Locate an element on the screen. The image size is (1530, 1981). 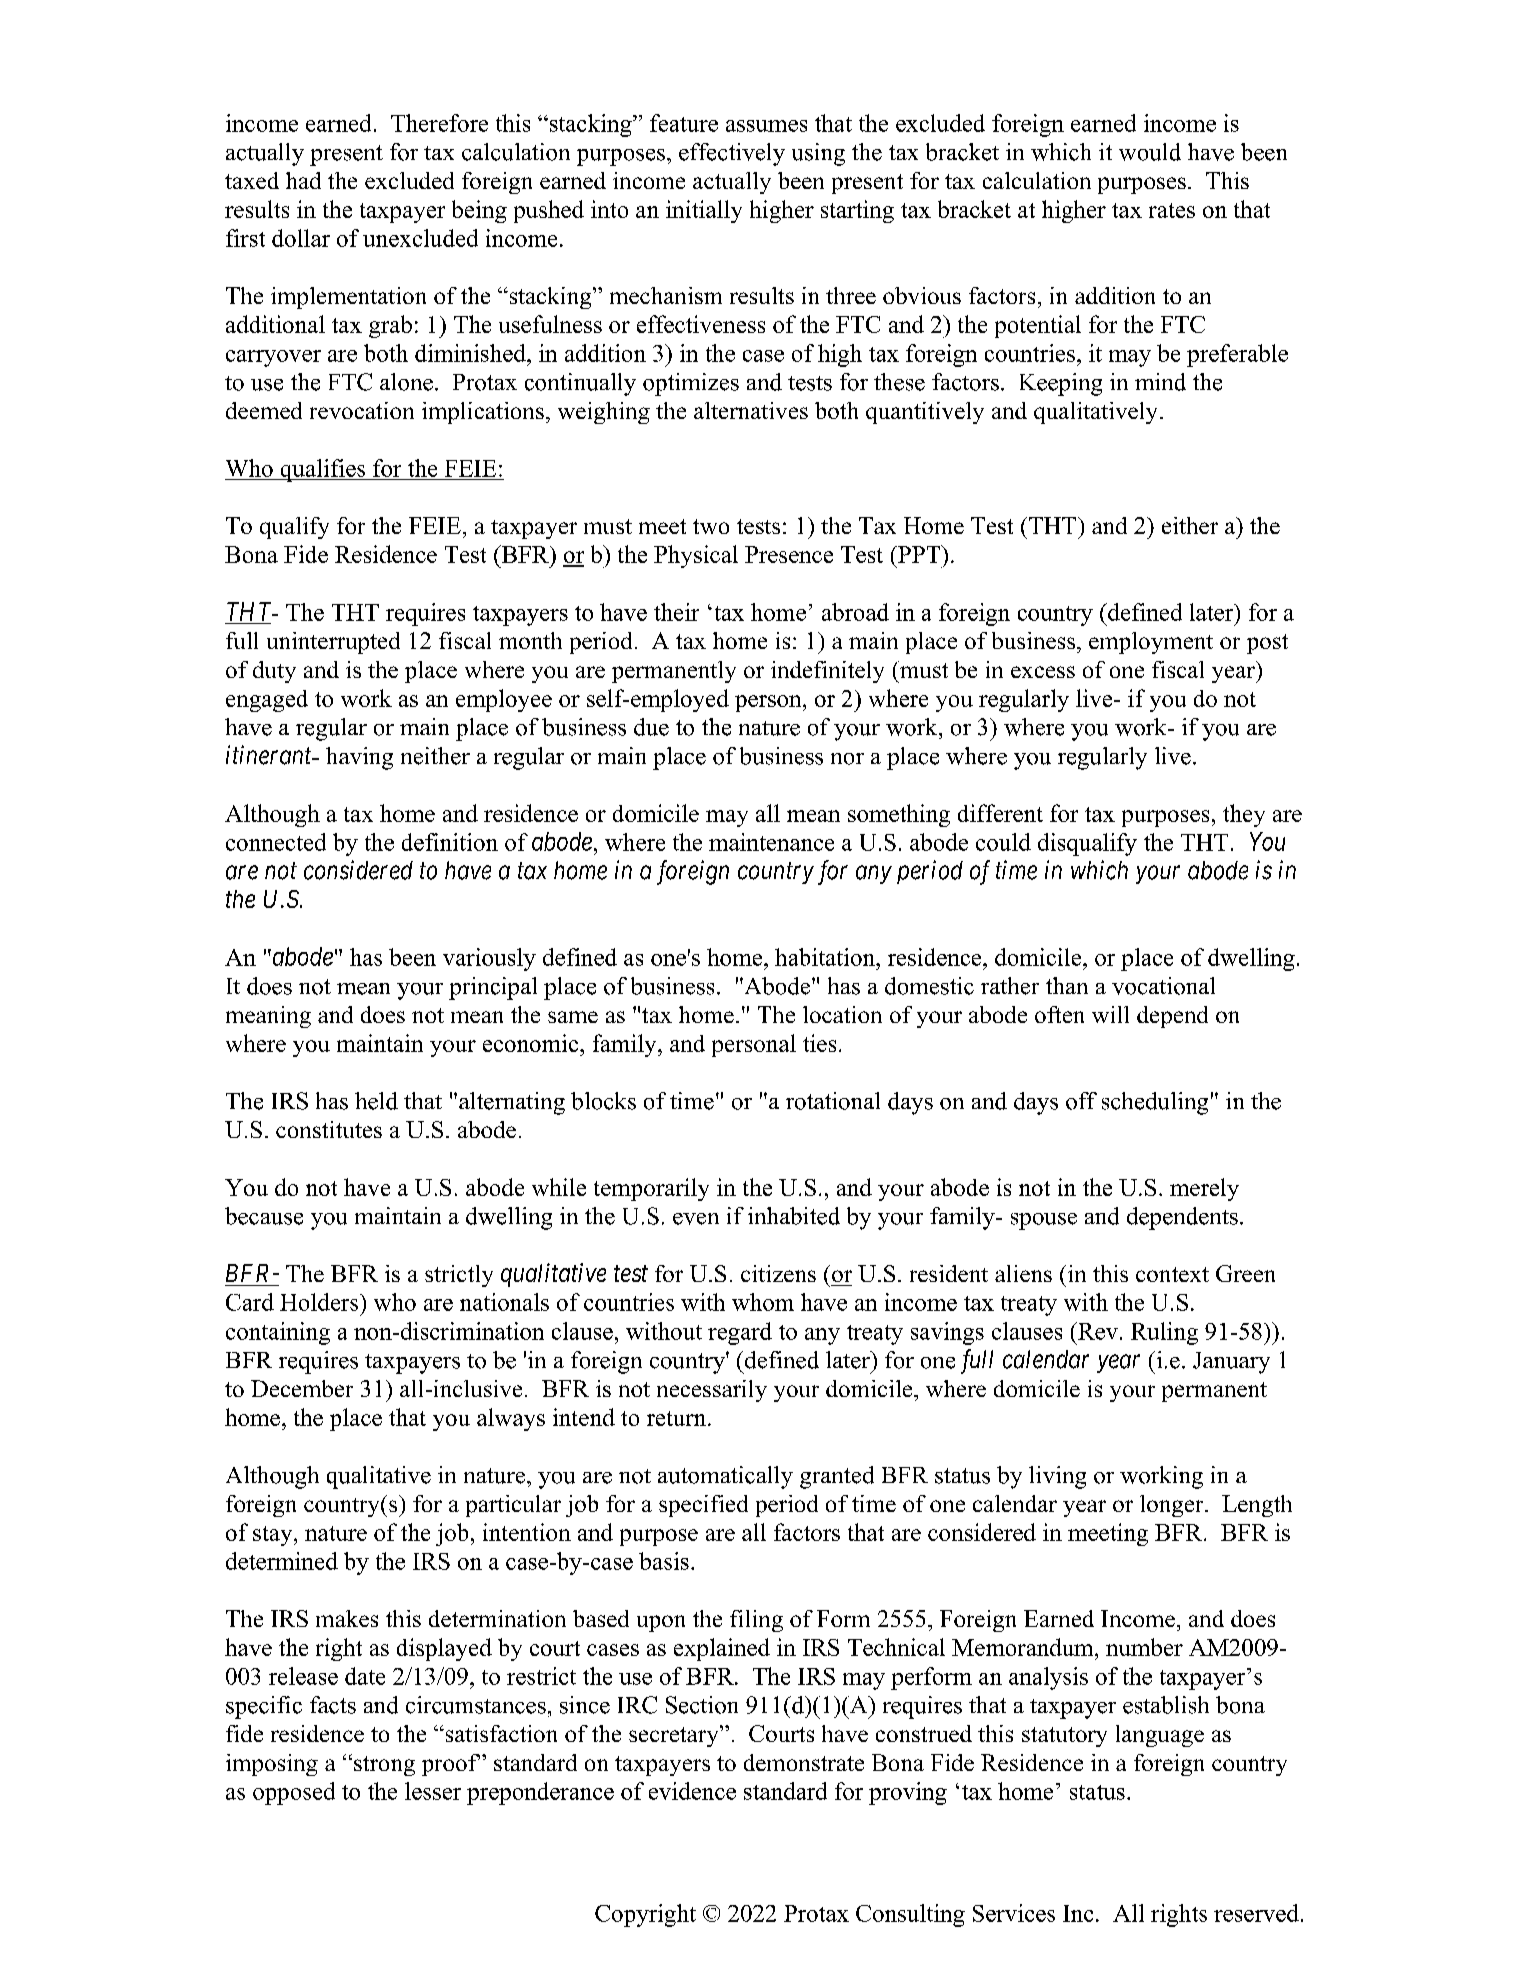
whom is located at coordinates (763, 1302).
